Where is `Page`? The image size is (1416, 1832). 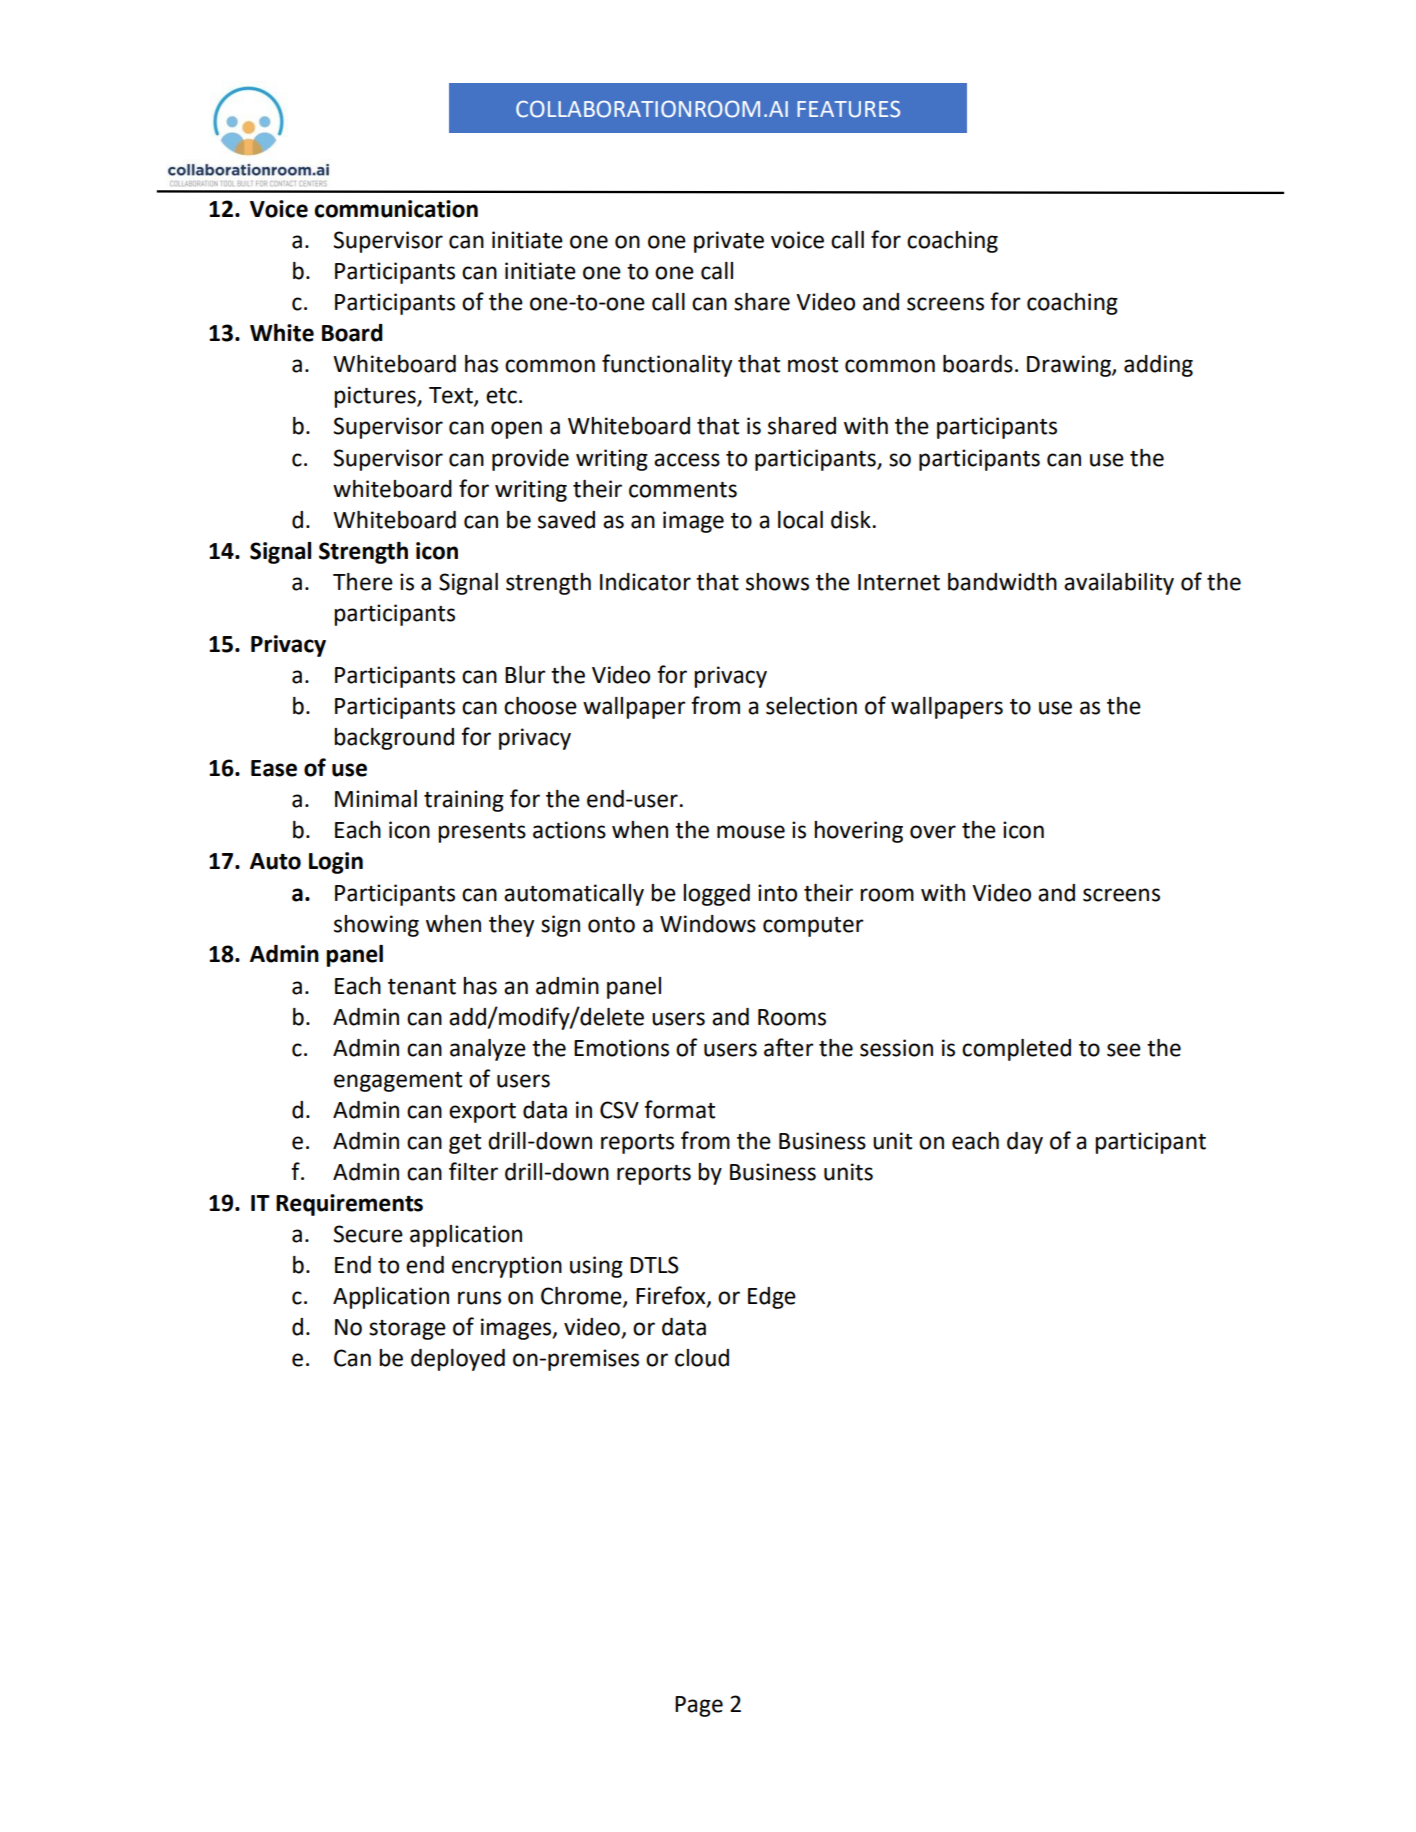
Page is located at coordinates (699, 1706).
